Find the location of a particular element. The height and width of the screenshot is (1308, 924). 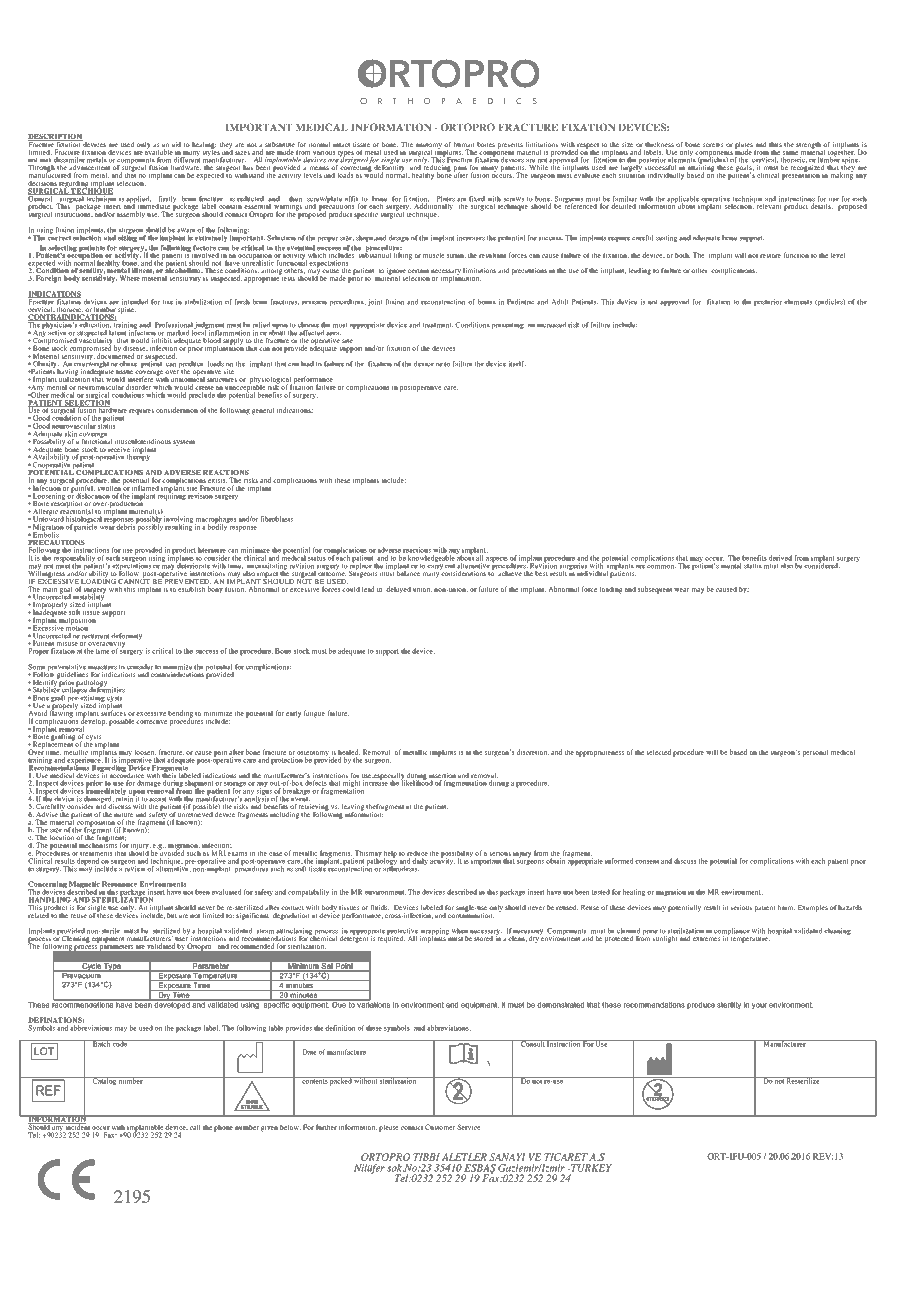

itself is located at coordinates (517, 364).
